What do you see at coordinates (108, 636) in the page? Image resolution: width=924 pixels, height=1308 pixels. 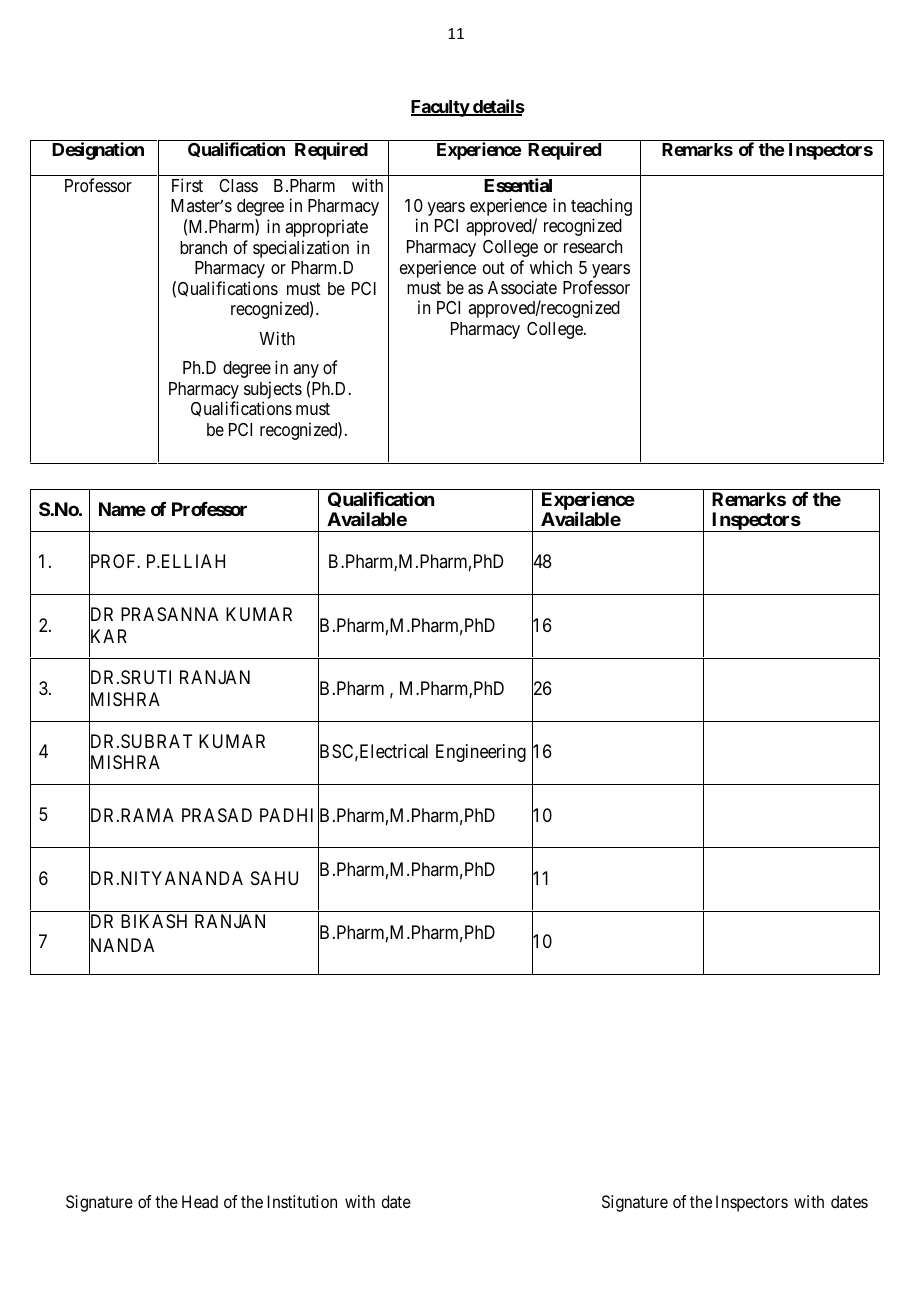 I see `KAR` at bounding box center [108, 636].
